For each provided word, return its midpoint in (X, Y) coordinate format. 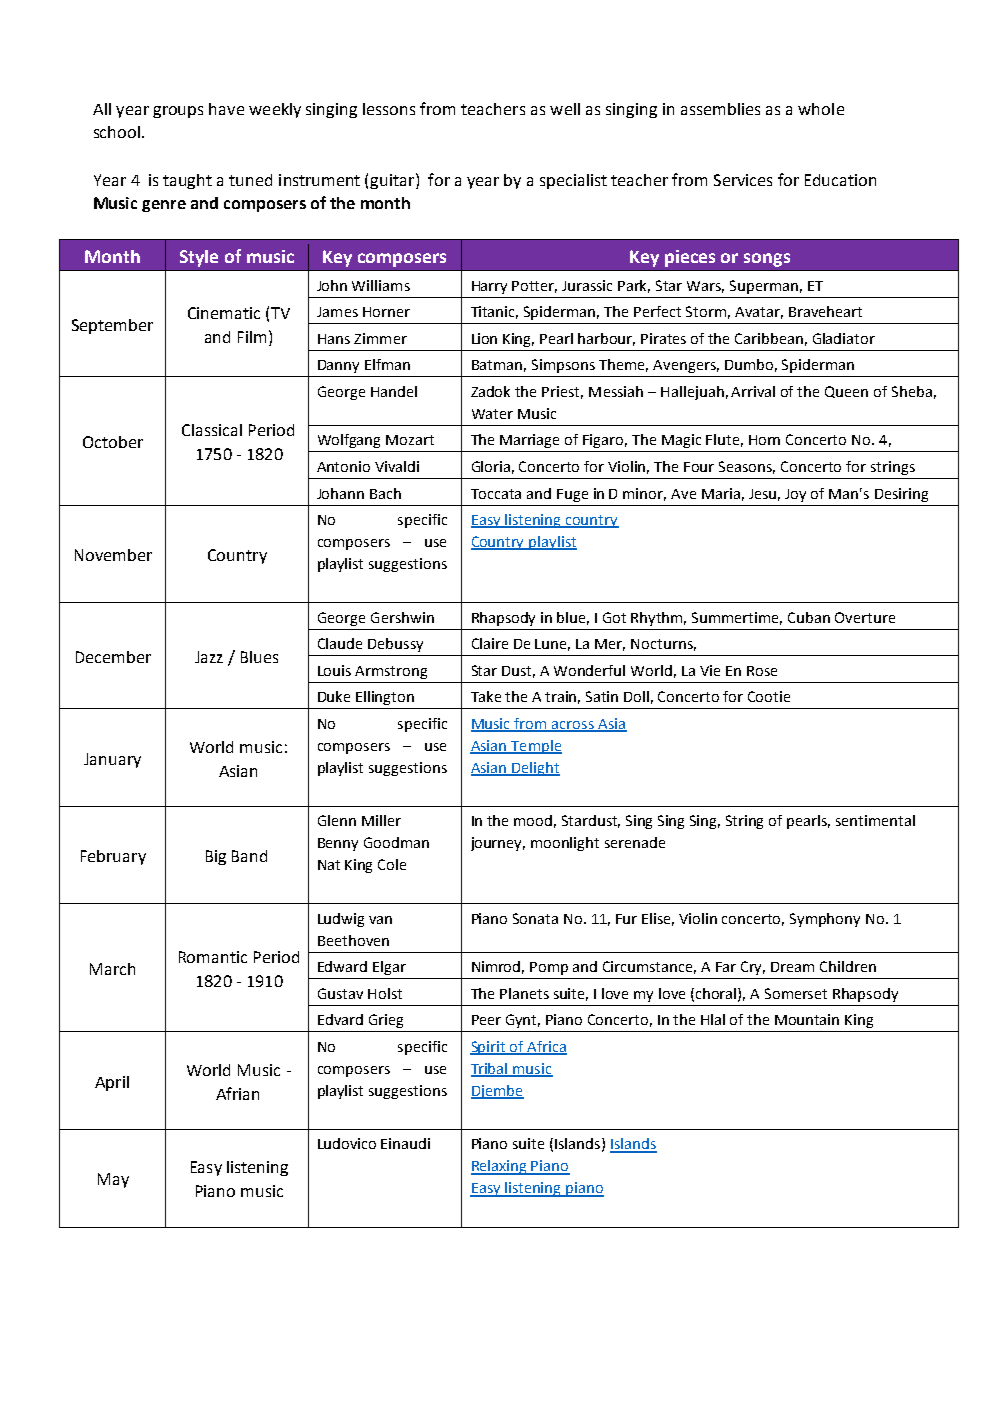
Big (216, 857)
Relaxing (500, 1167)
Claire (490, 643)
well (565, 109)
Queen (846, 392)
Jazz (209, 657)
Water (492, 414)
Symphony (825, 920)
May (113, 1180)
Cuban (809, 617)
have (226, 109)
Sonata (535, 918)
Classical (212, 430)
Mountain (807, 1019)
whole (821, 109)
